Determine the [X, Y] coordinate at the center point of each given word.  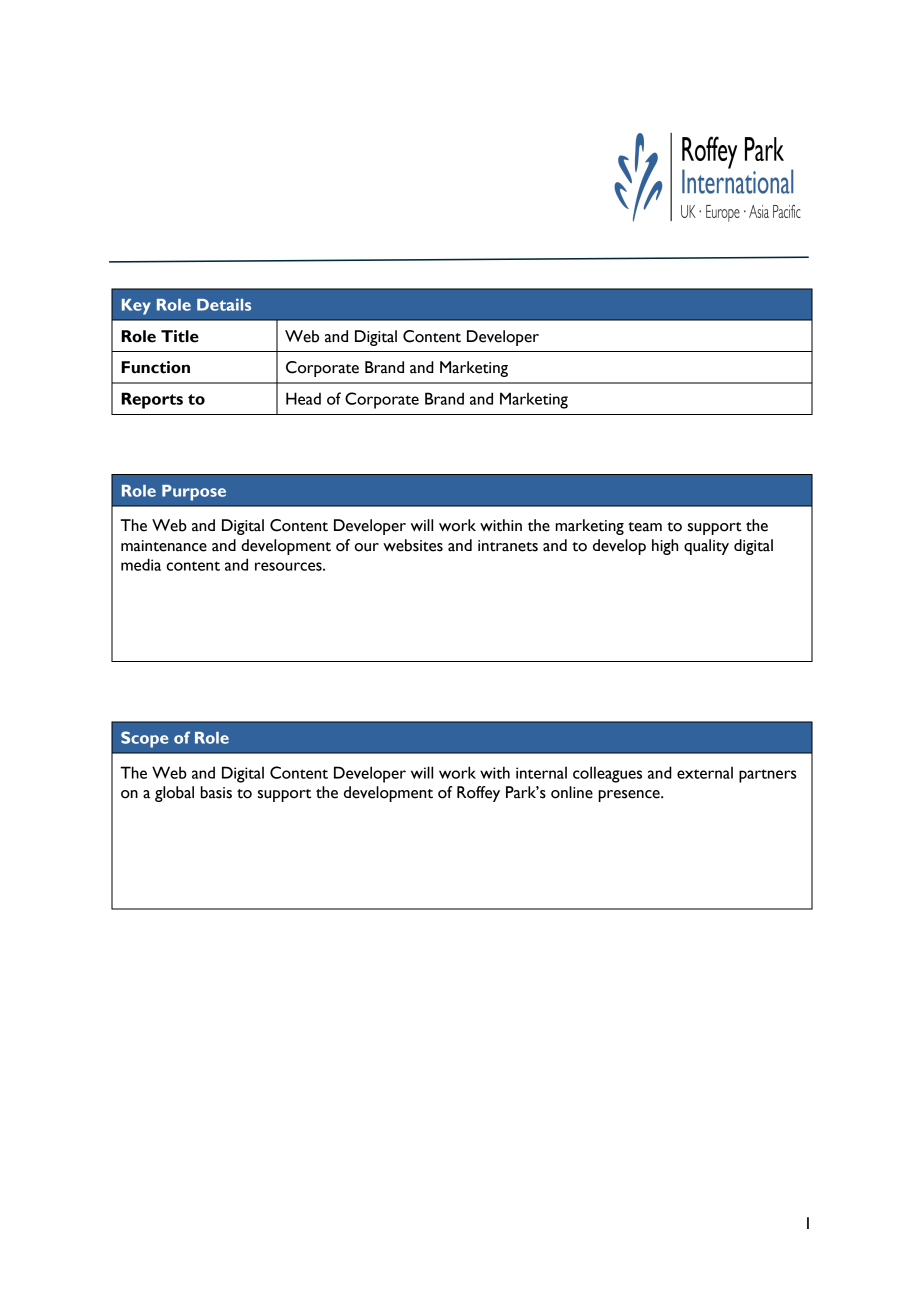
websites [413, 545]
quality [706, 547]
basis [216, 792]
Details [224, 304]
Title [180, 336]
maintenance [164, 546]
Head [303, 398]
